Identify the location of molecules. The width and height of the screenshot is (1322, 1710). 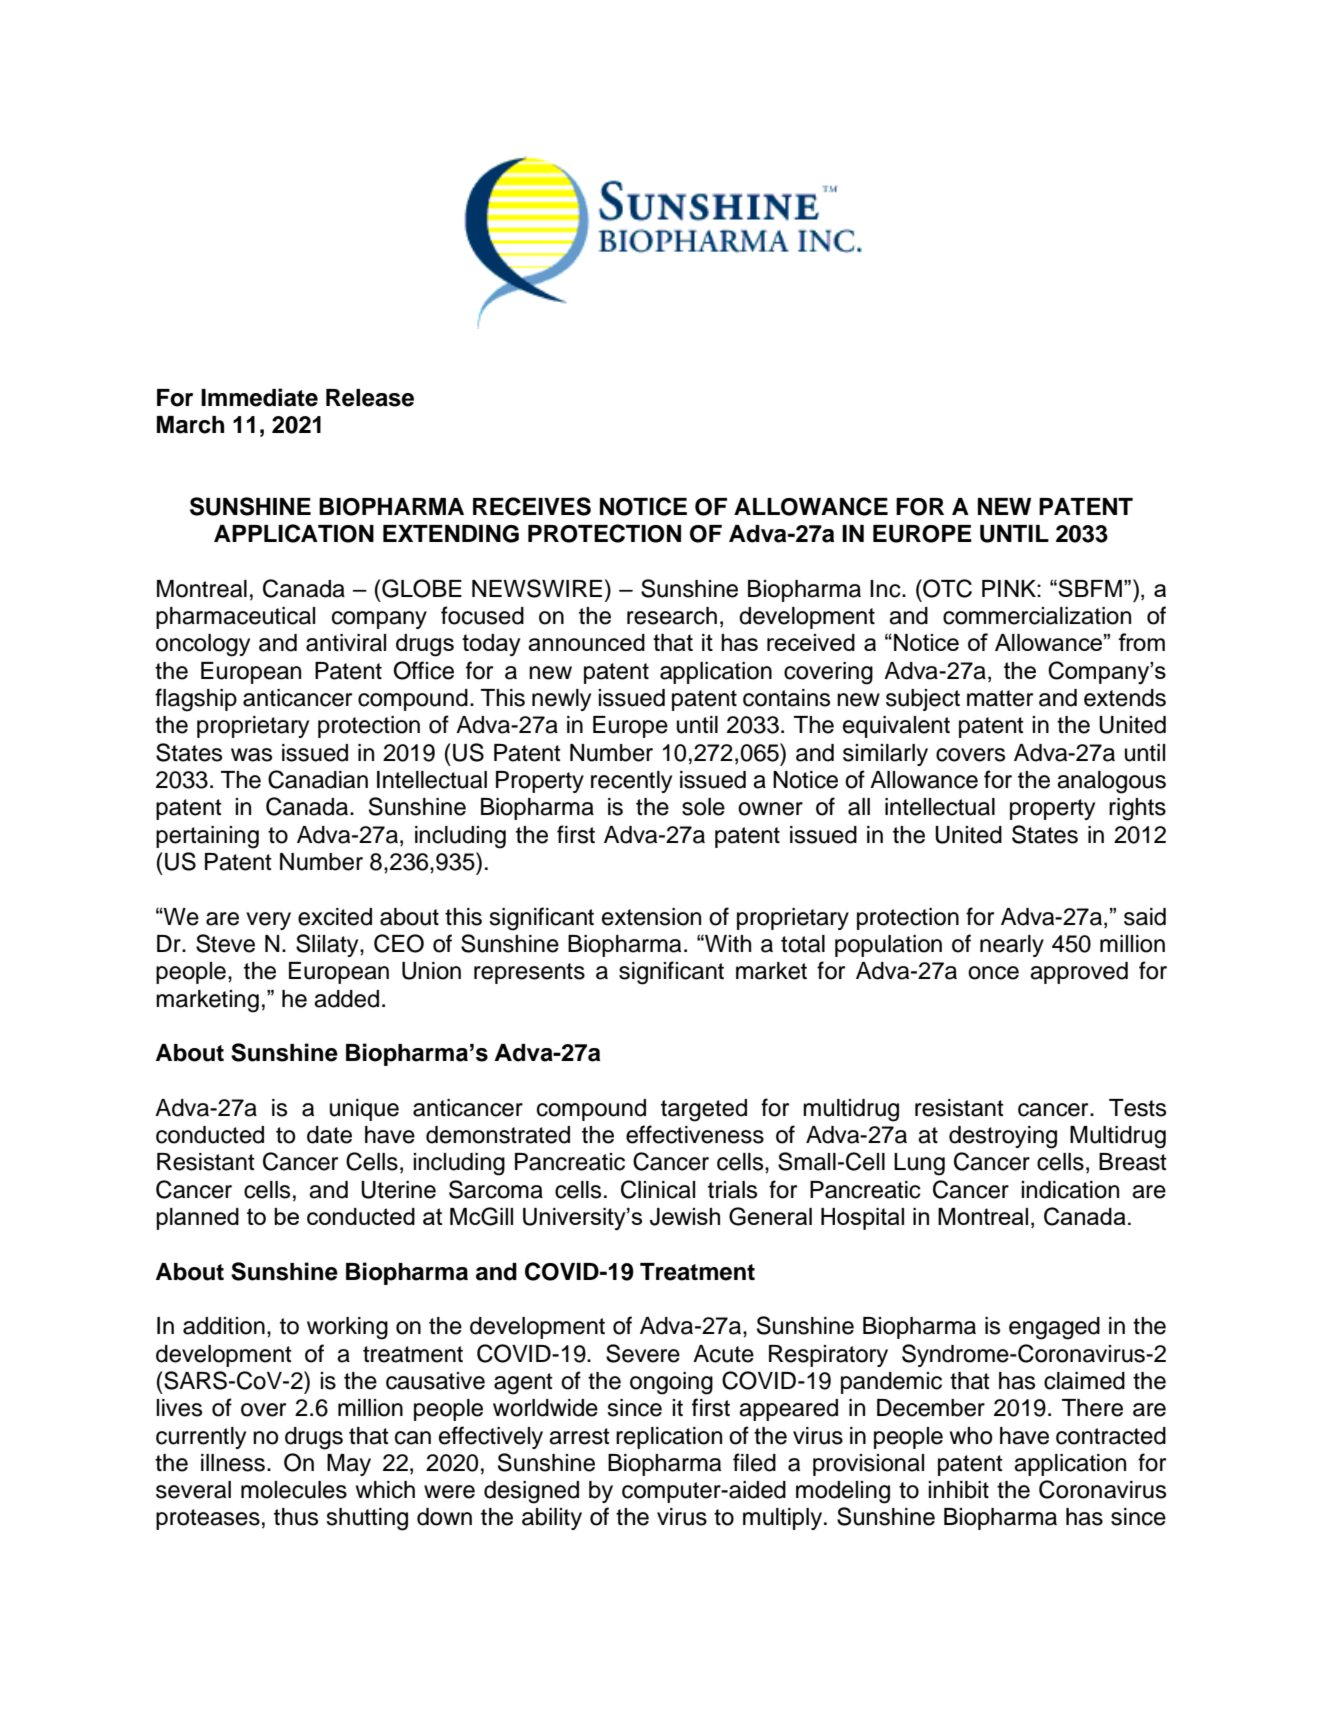
(294, 1490).
